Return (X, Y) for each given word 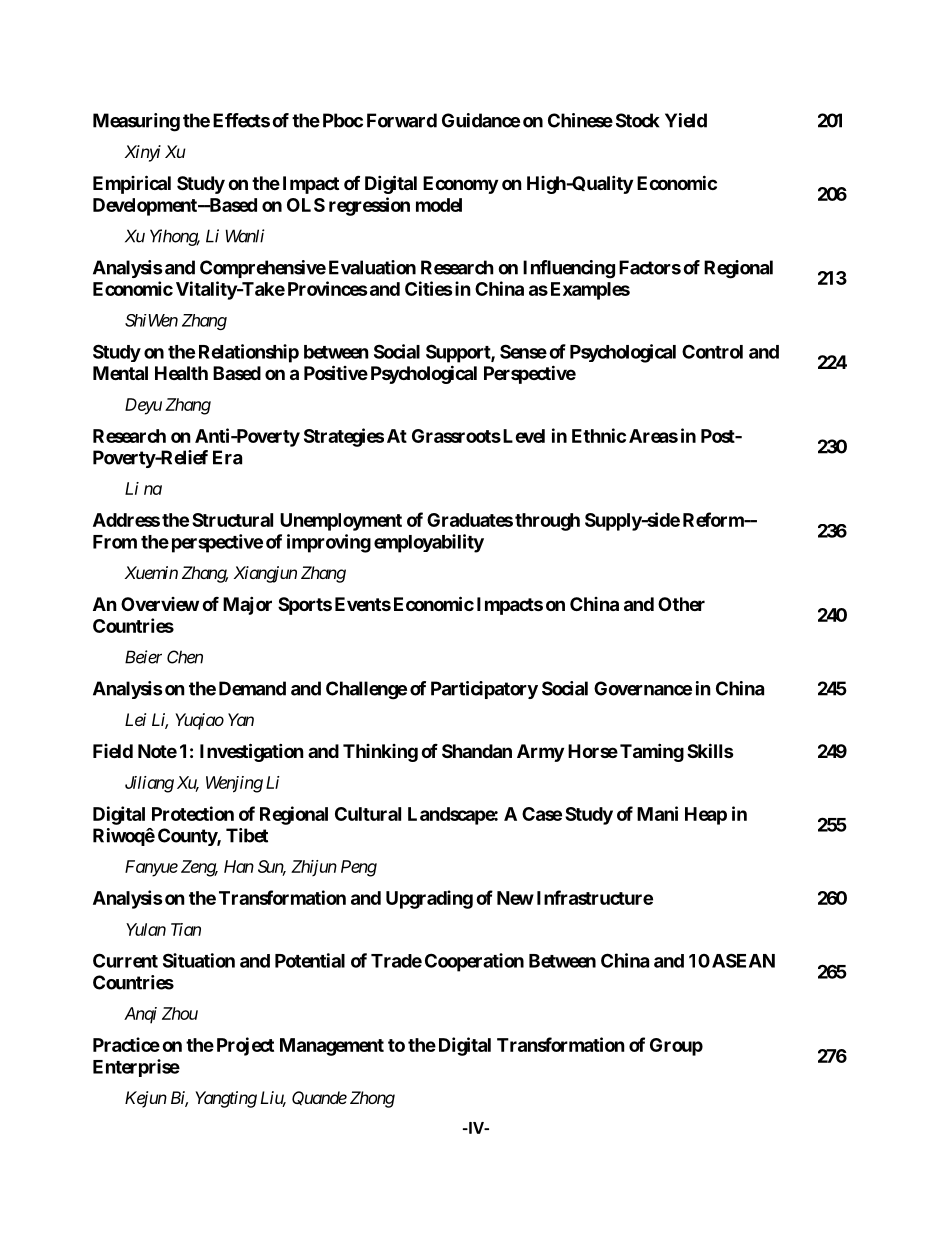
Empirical (132, 184)
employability (429, 543)
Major (247, 605)
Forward (402, 120)
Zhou (180, 1013)
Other (681, 604)
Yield (686, 120)
